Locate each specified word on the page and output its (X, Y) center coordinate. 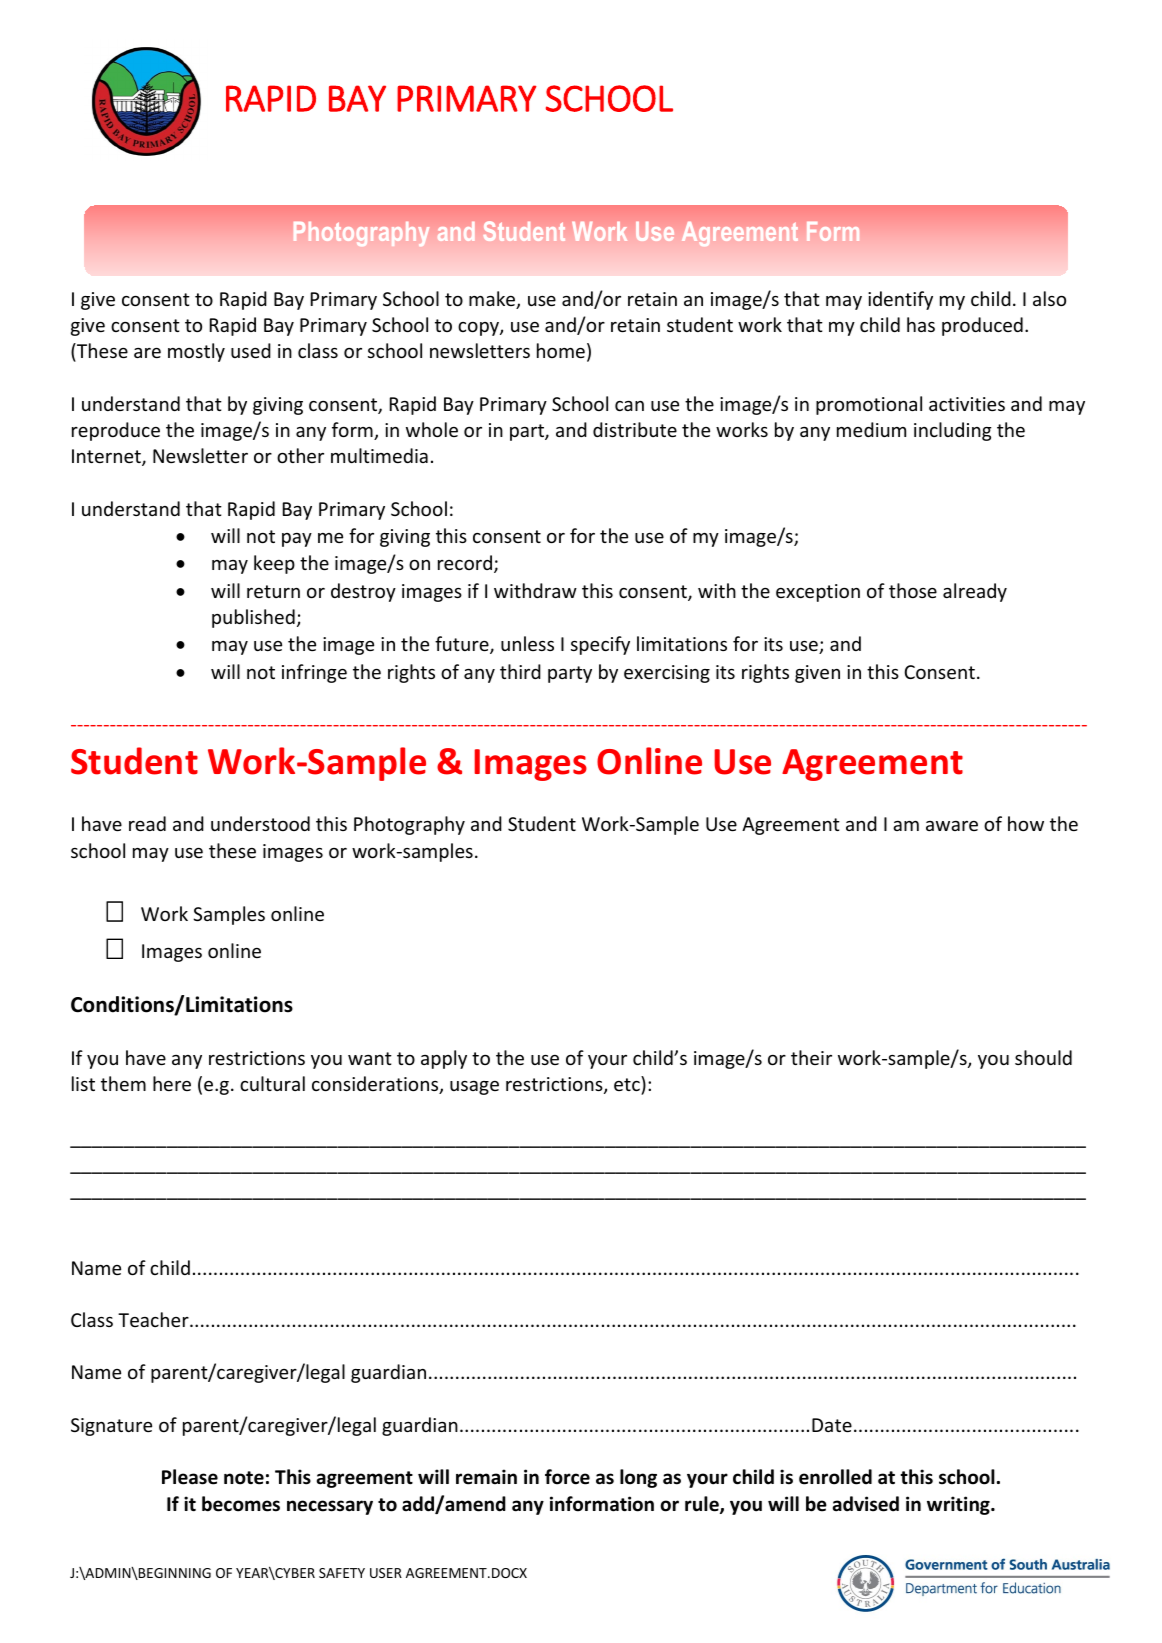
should (1043, 1057)
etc (627, 1084)
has (921, 324)
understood (260, 823)
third (520, 671)
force (567, 1477)
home (561, 350)
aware (952, 826)
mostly (196, 352)
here (172, 1083)
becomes (241, 1504)
